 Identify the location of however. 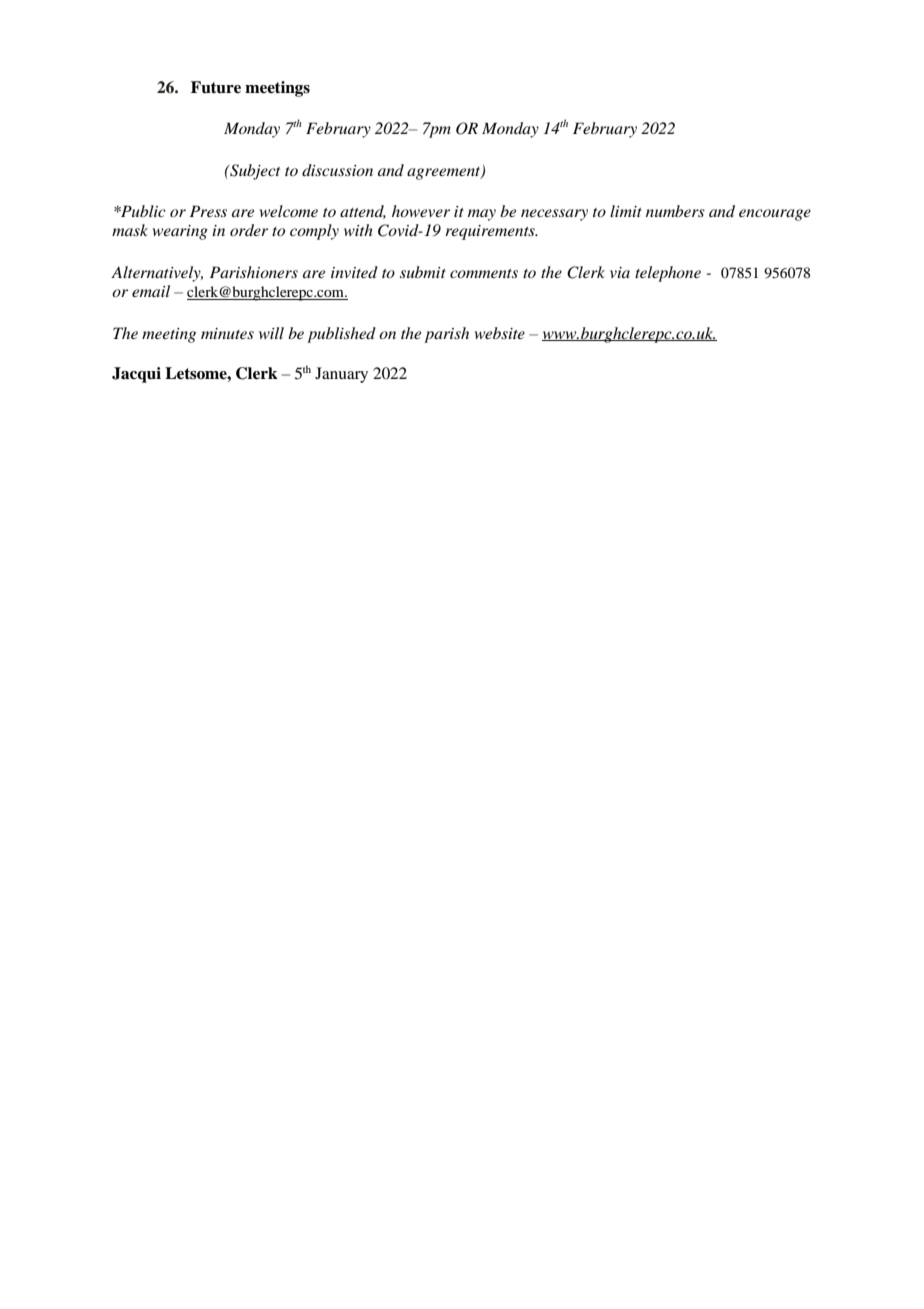
(421, 211).
